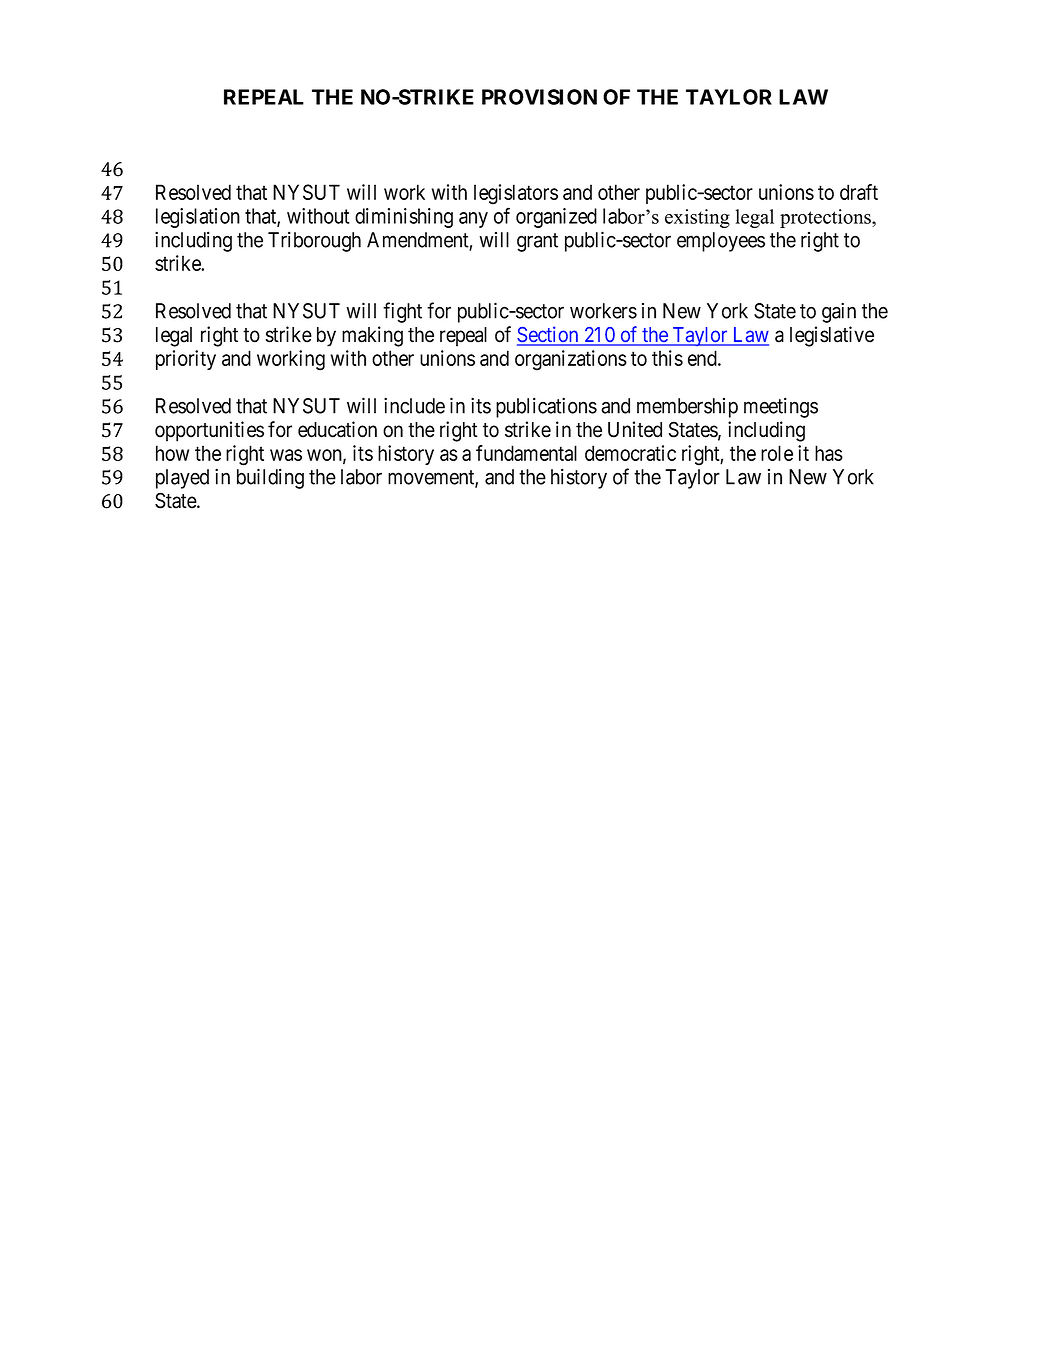  Describe the element at coordinates (832, 336) in the screenshot. I see `legislative` at that location.
